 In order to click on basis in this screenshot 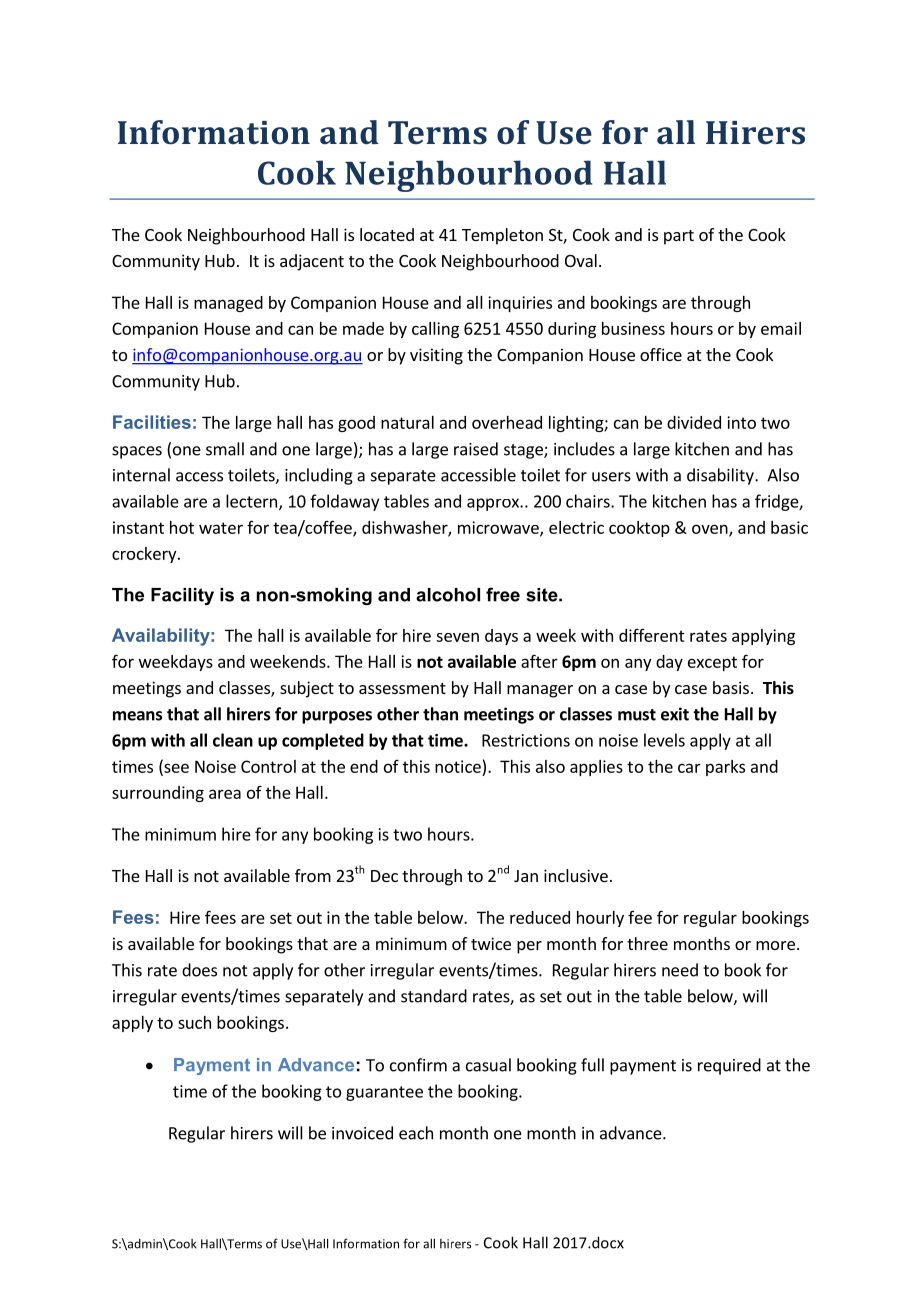, I will do `click(731, 687)`.
